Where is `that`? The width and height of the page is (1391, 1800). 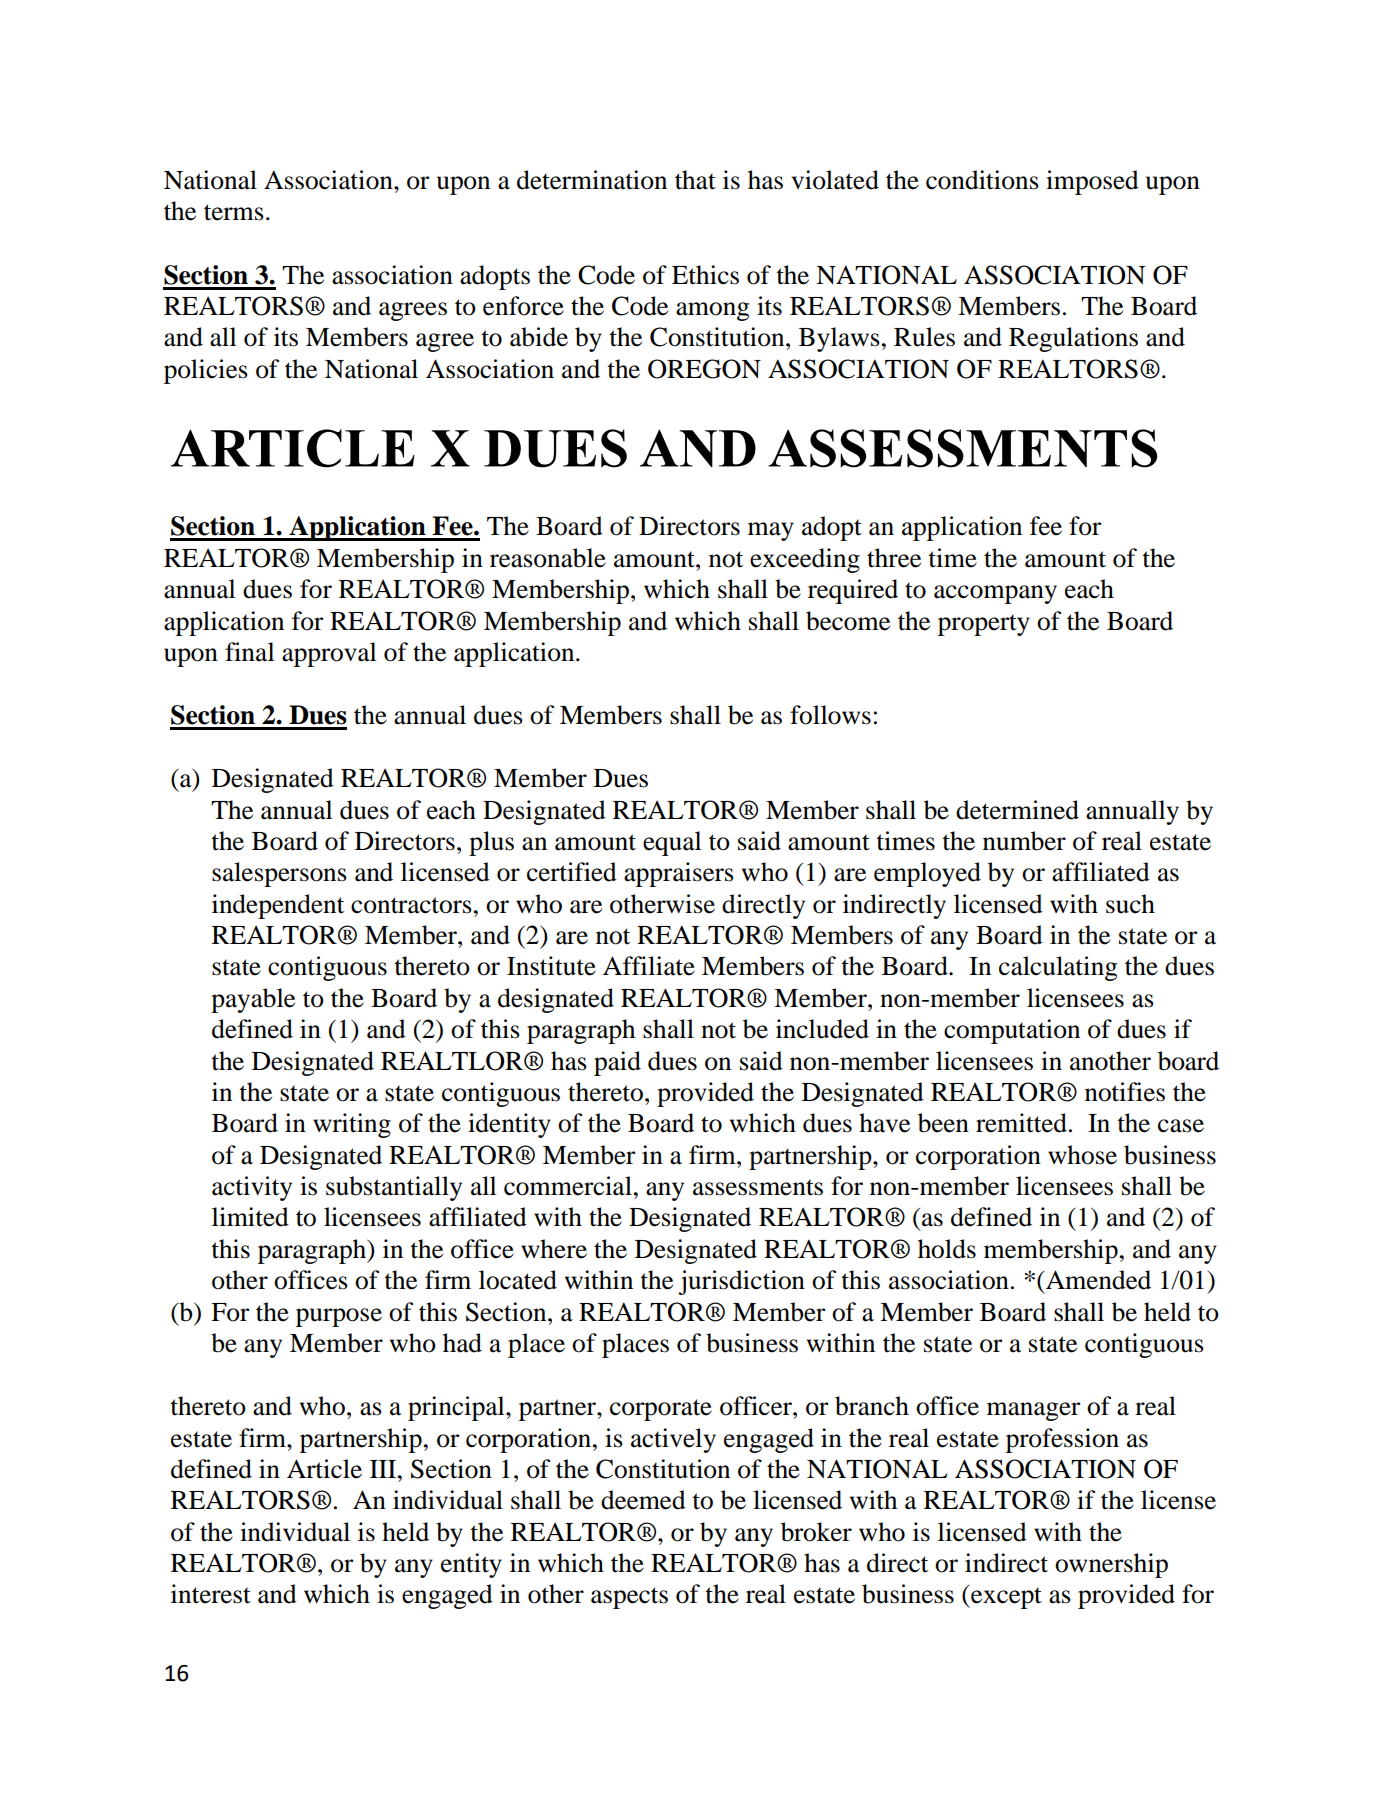 that is located at coordinates (695, 180).
